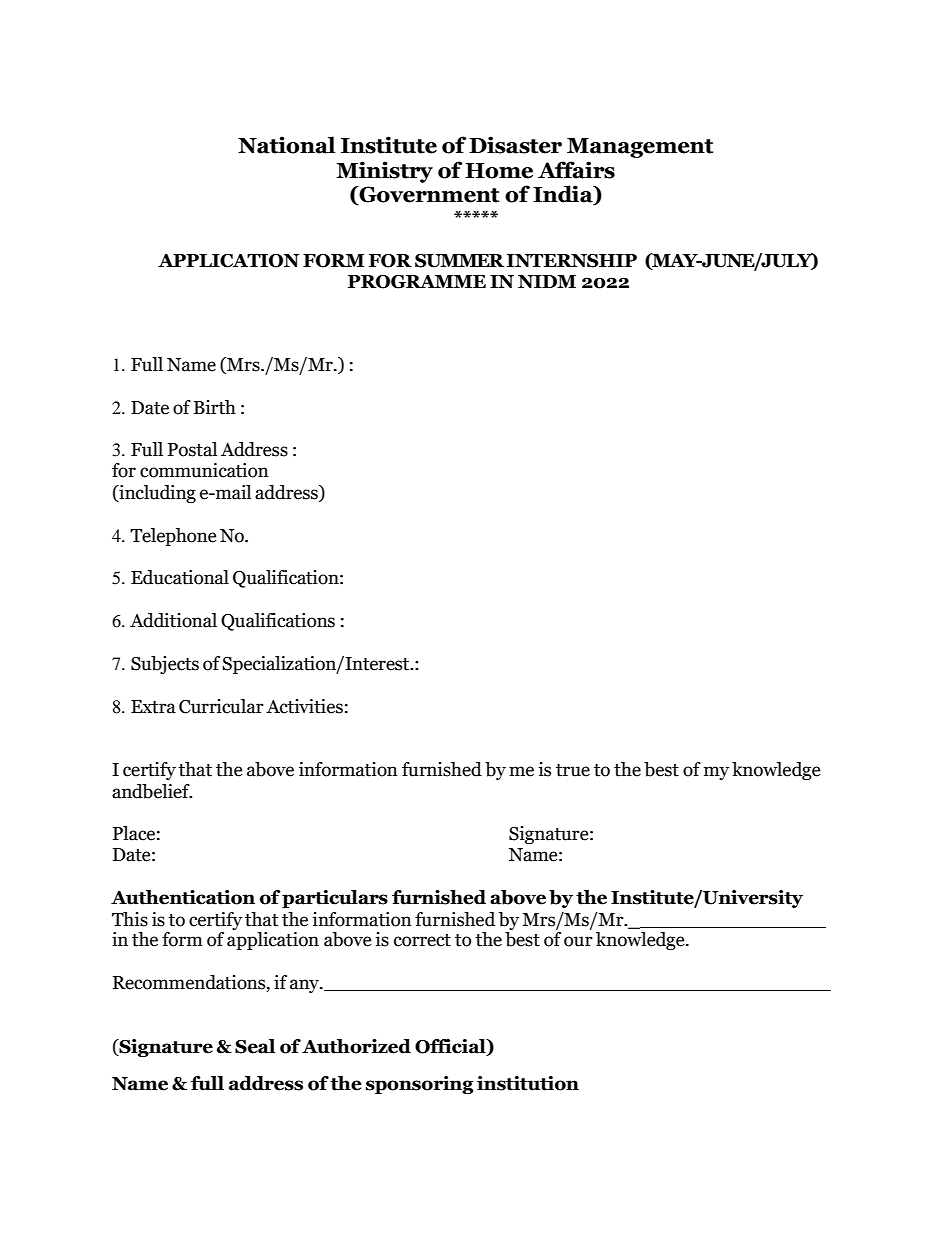 The height and width of the screenshot is (1233, 952). I want to click on communication, so click(204, 470).
